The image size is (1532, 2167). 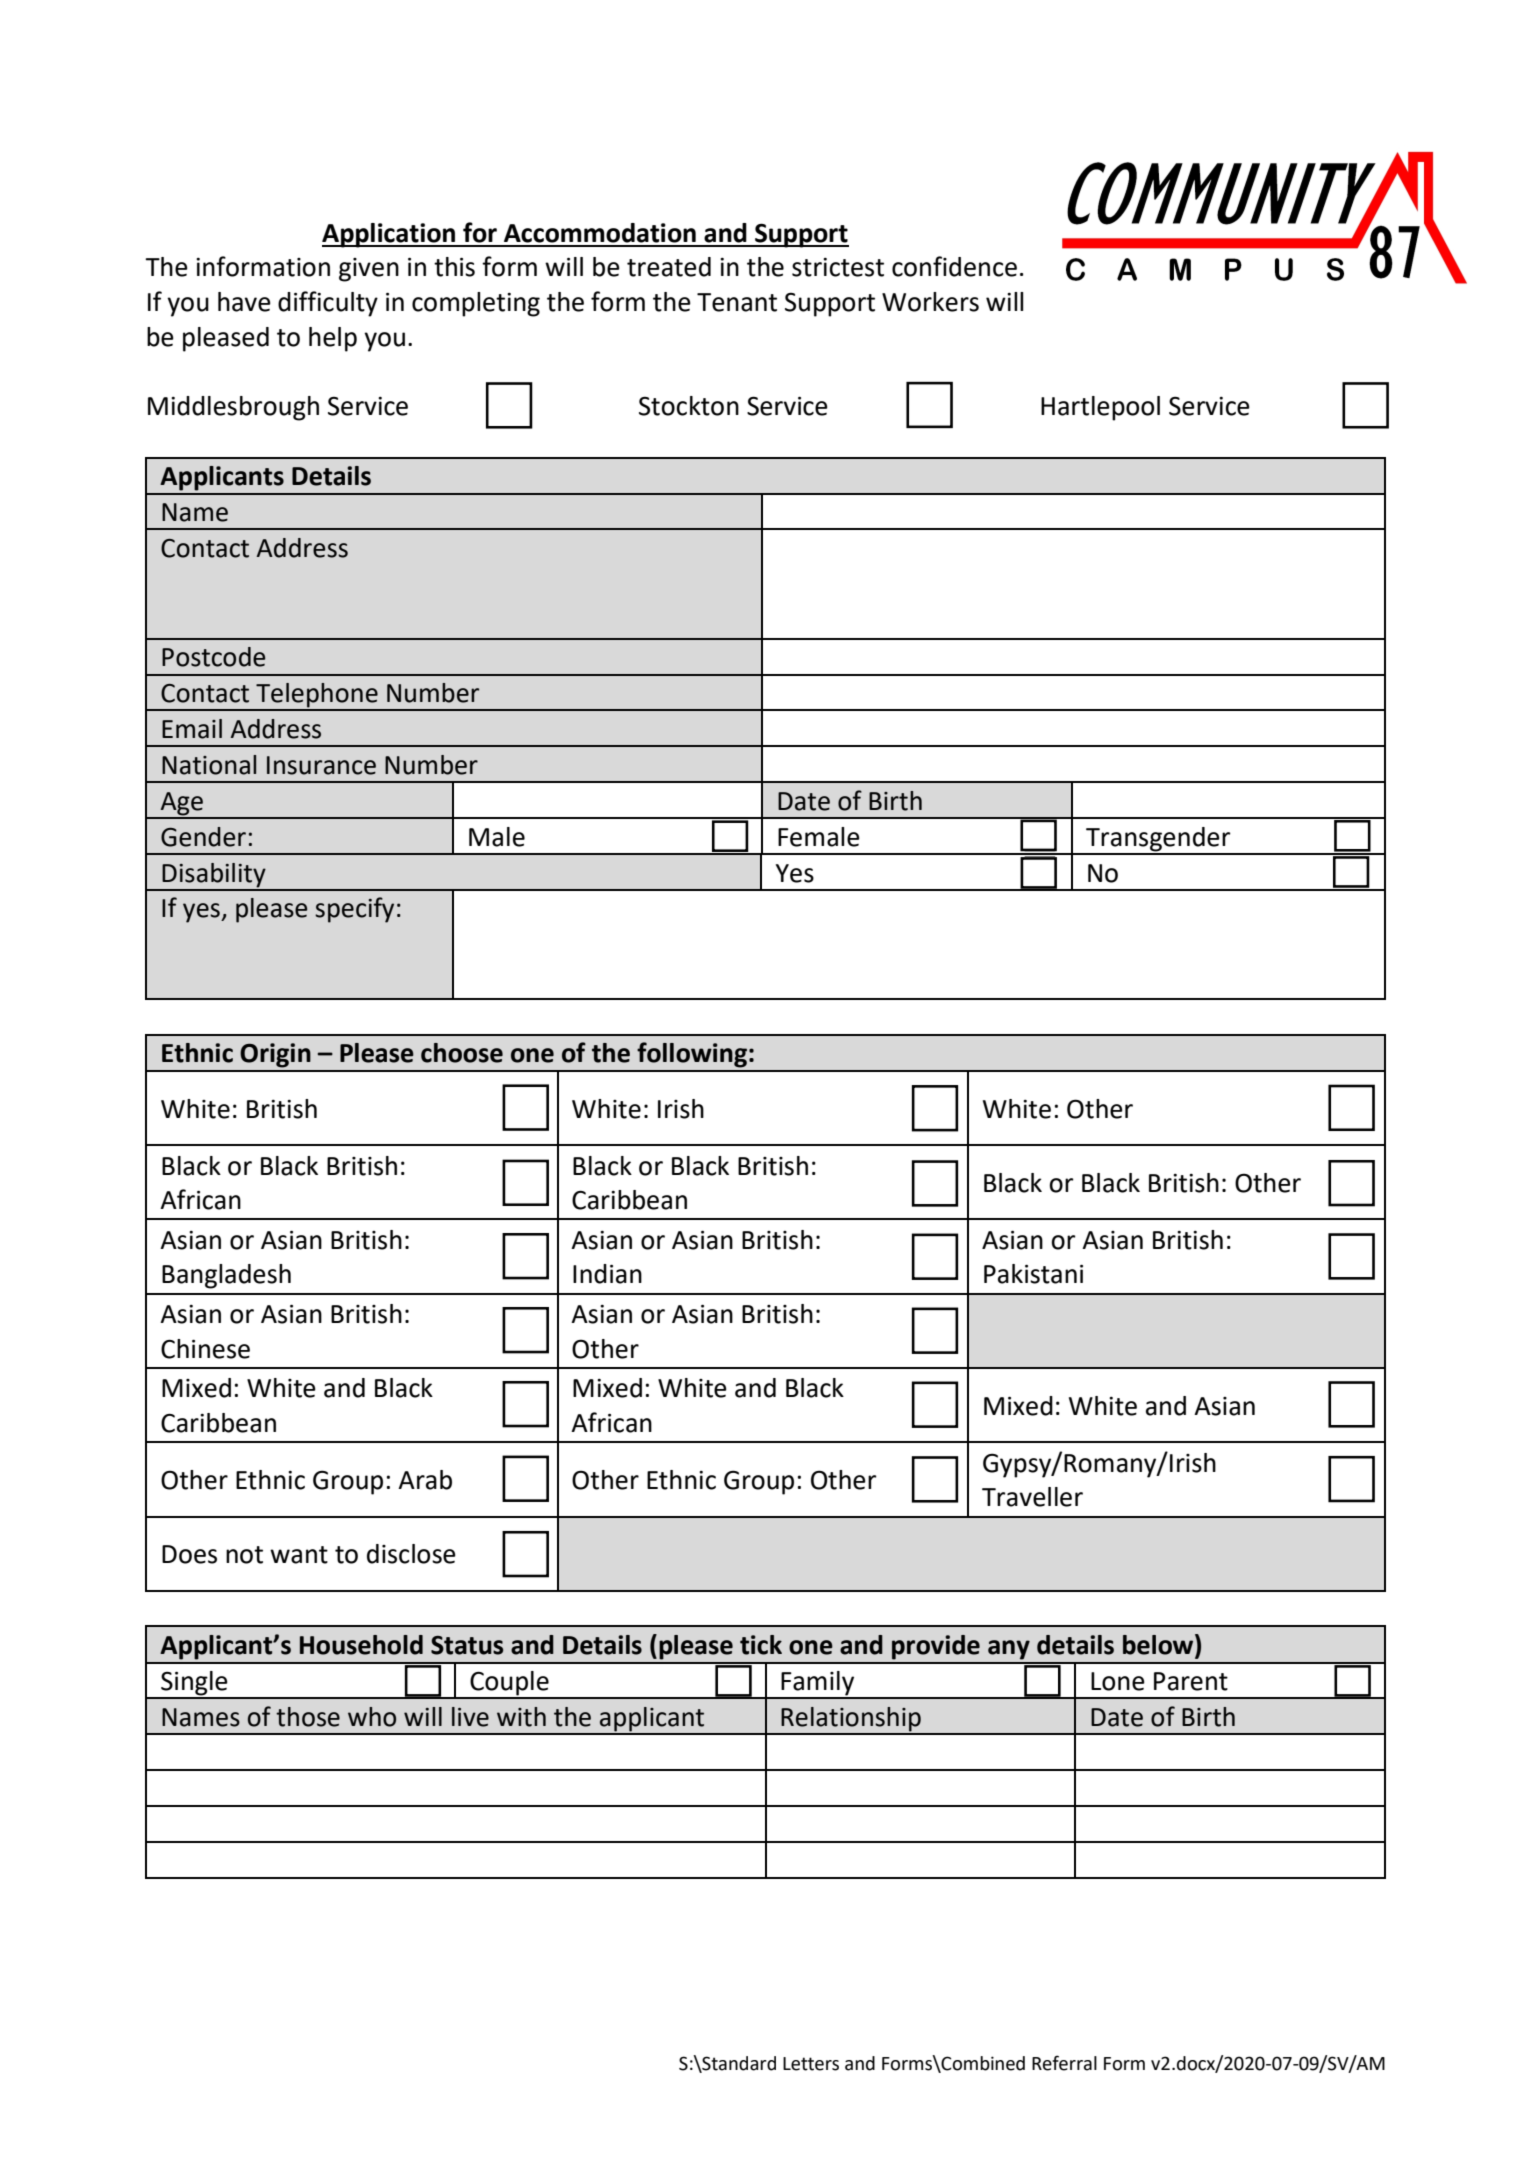 I want to click on those, so click(x=308, y=1717).
